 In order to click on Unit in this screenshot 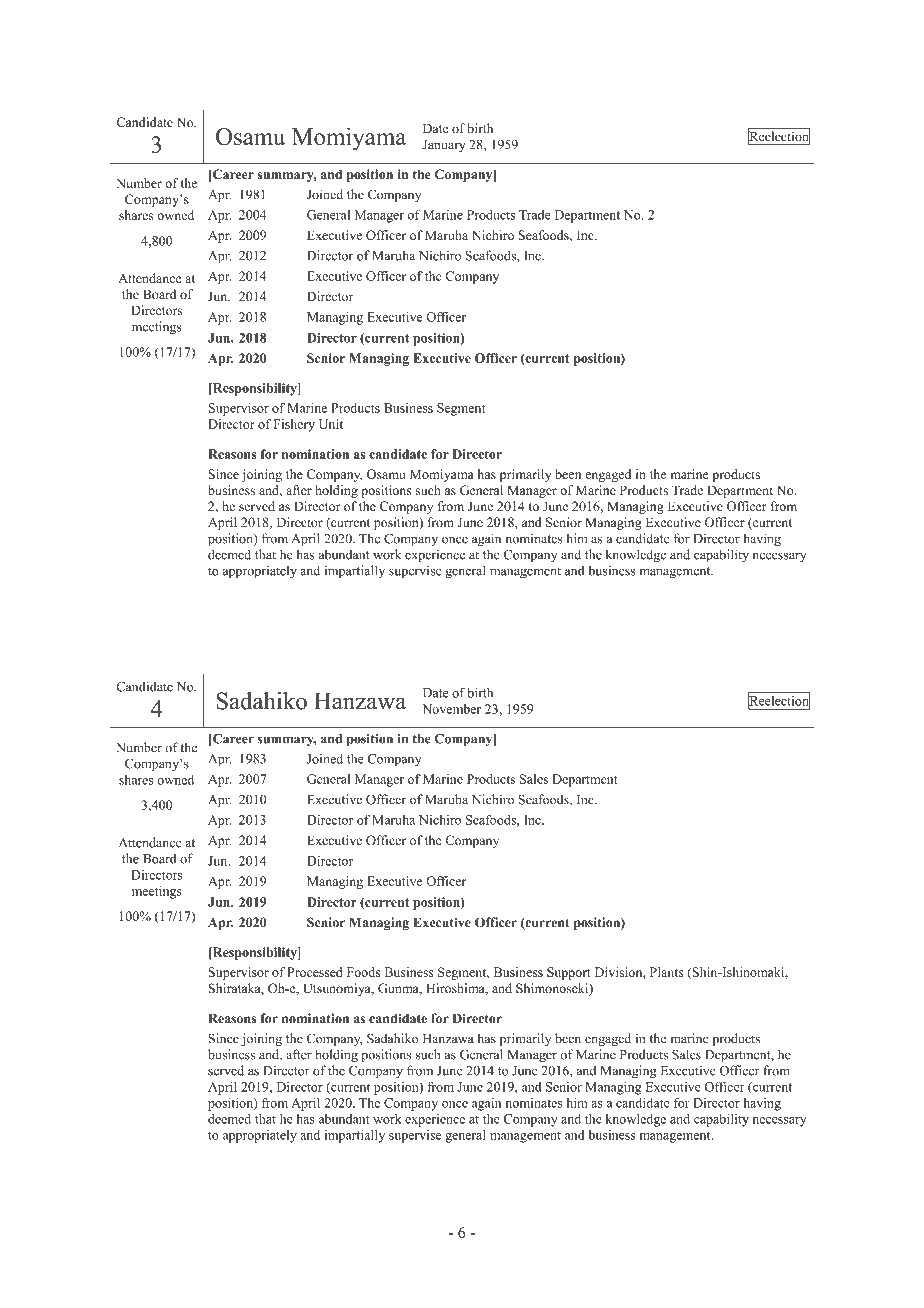, I will do `click(331, 424)`.
